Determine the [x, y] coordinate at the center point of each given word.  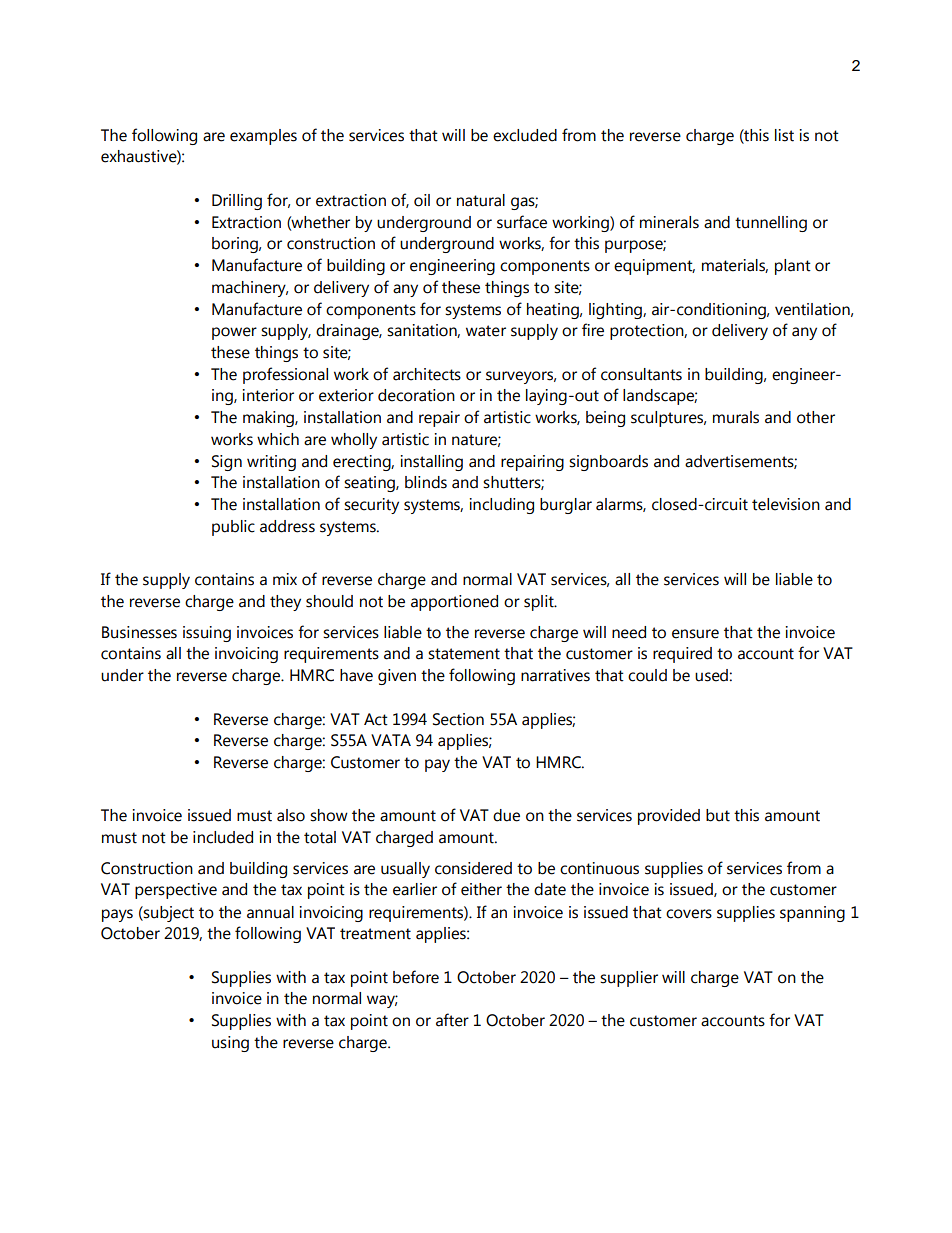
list [784, 135]
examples [263, 137]
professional [285, 375]
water [486, 331]
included [223, 837]
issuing [207, 634]
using [230, 1044]
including [502, 506]
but [718, 815]
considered [473, 868]
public [233, 528]
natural [481, 200]
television [786, 504]
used [711, 675]
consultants [641, 374]
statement [464, 654]
